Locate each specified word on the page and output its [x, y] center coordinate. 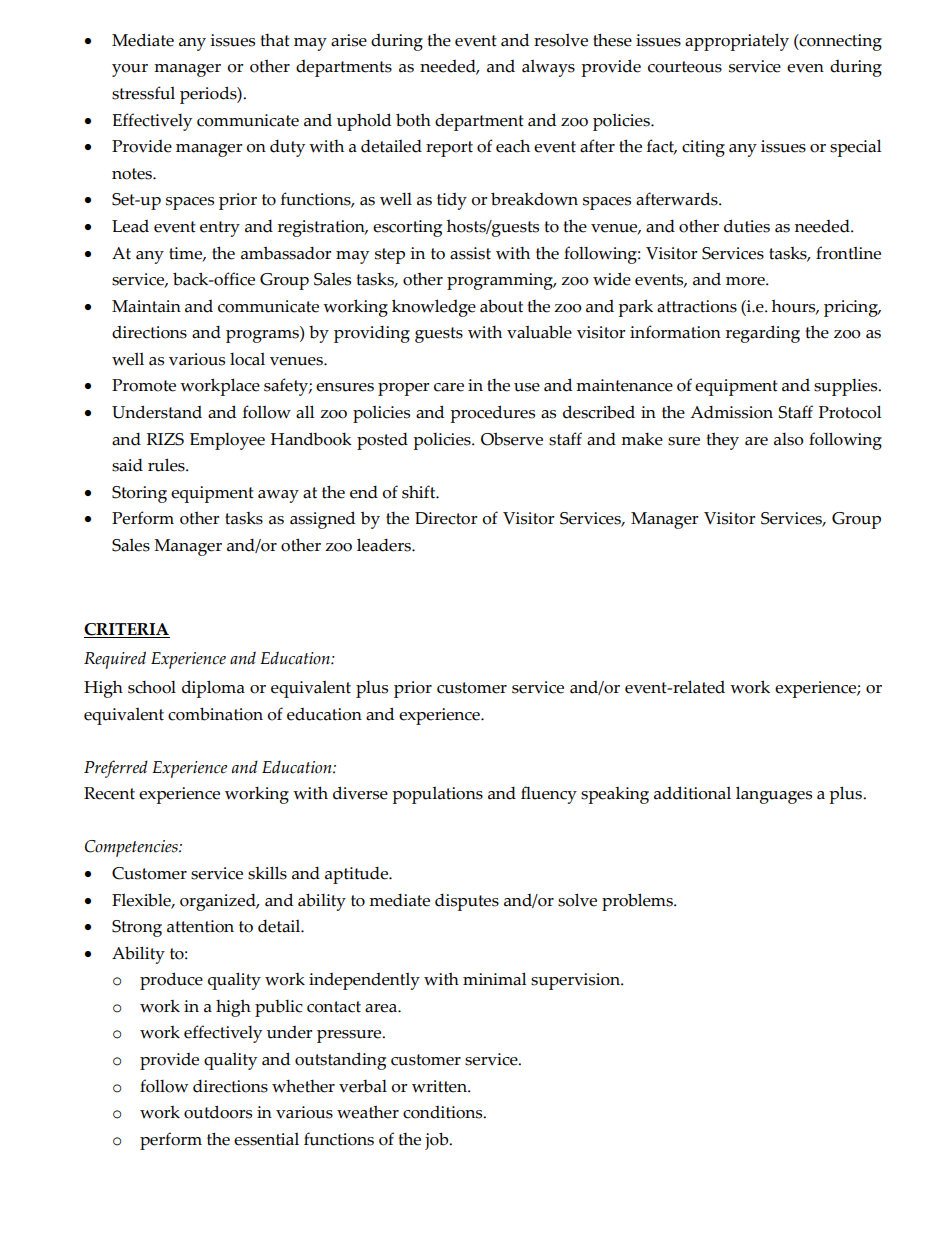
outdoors [218, 1112]
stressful [143, 93]
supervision [576, 981]
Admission [731, 412]
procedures [492, 414]
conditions [444, 1112]
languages [774, 795]
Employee [227, 441]
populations [437, 795]
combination [215, 714]
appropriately [737, 42]
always [548, 68]
